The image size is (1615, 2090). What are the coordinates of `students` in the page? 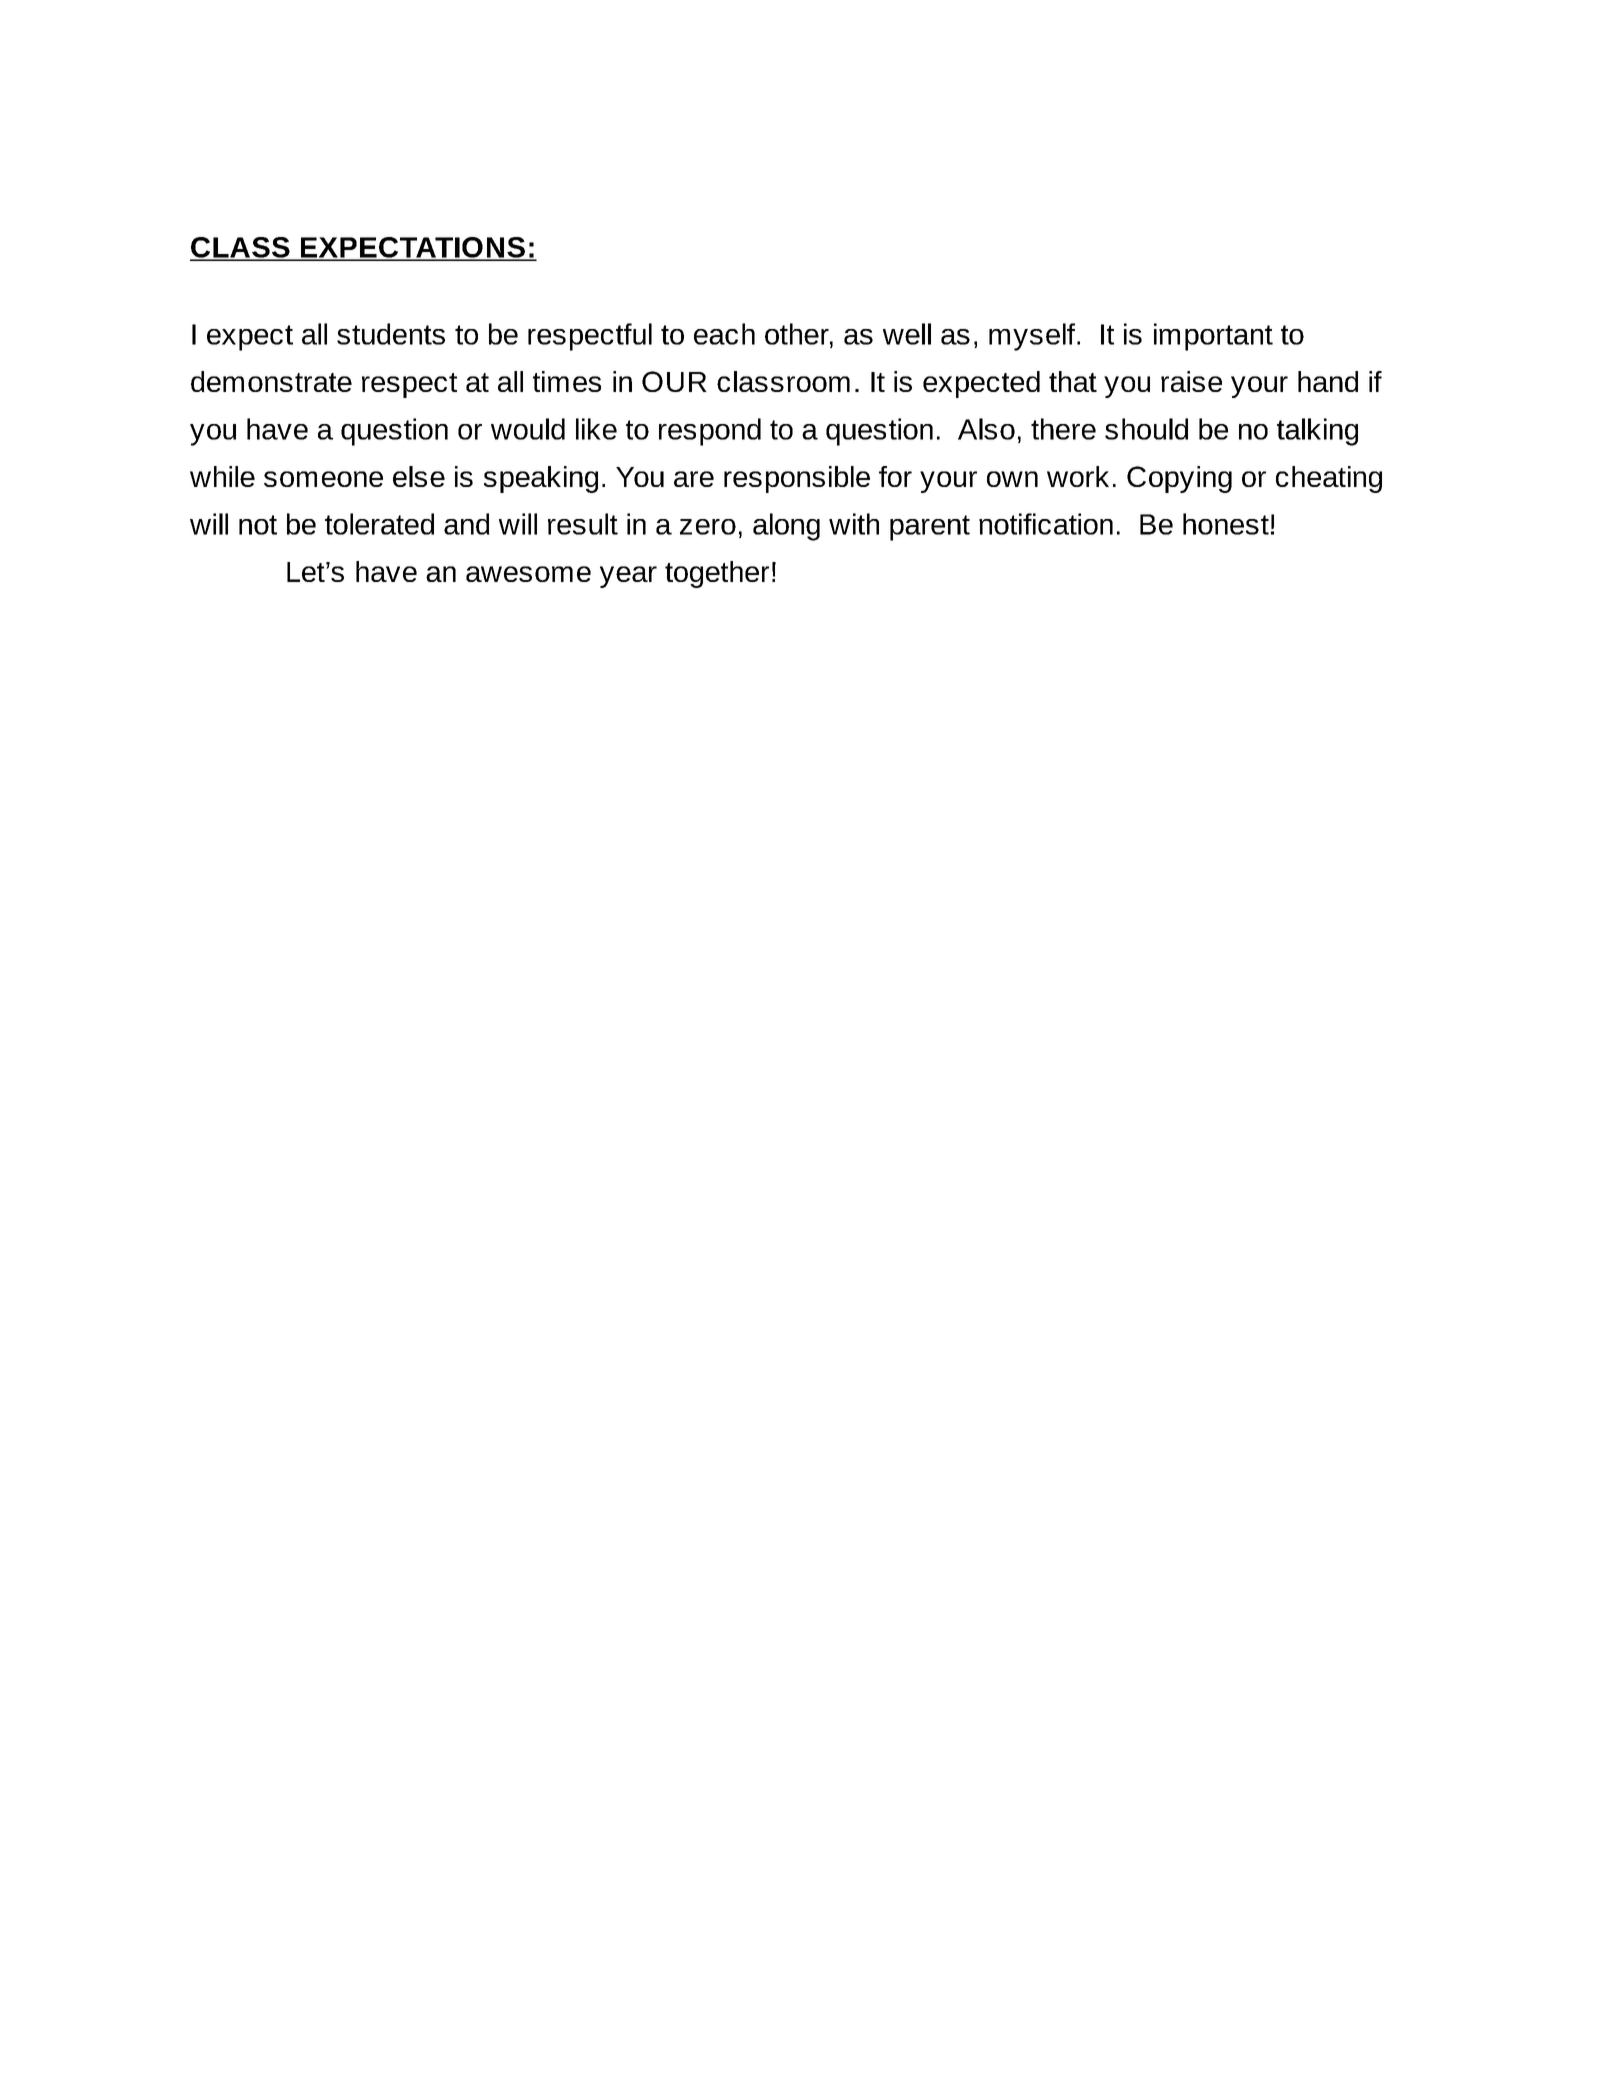 It's located at (391, 334).
